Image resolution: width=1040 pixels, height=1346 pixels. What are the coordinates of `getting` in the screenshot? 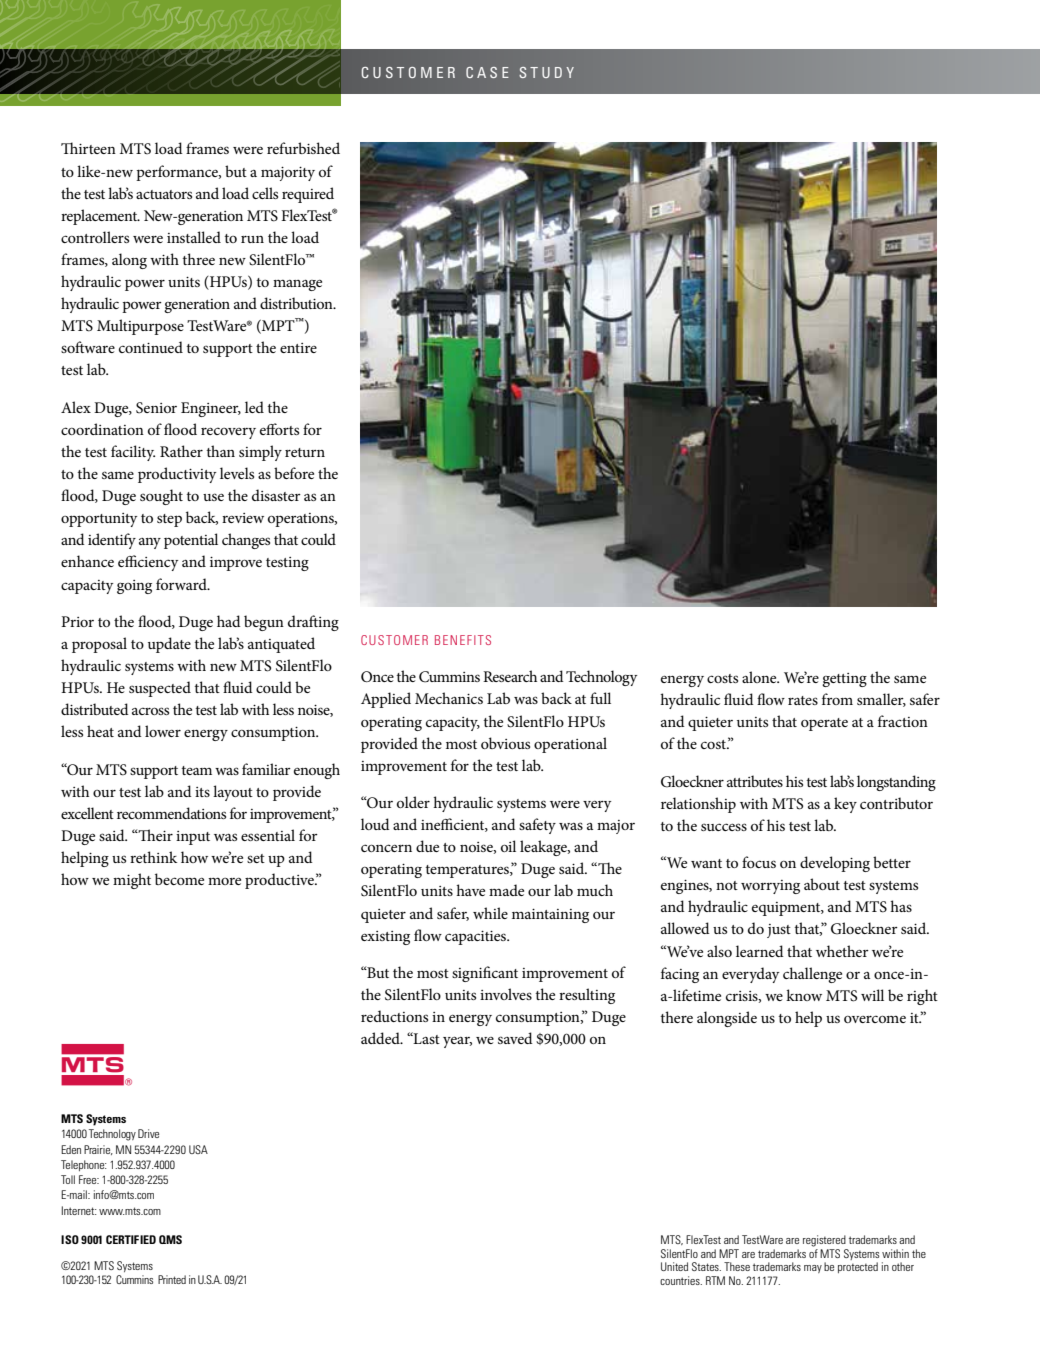 It's located at (844, 680).
